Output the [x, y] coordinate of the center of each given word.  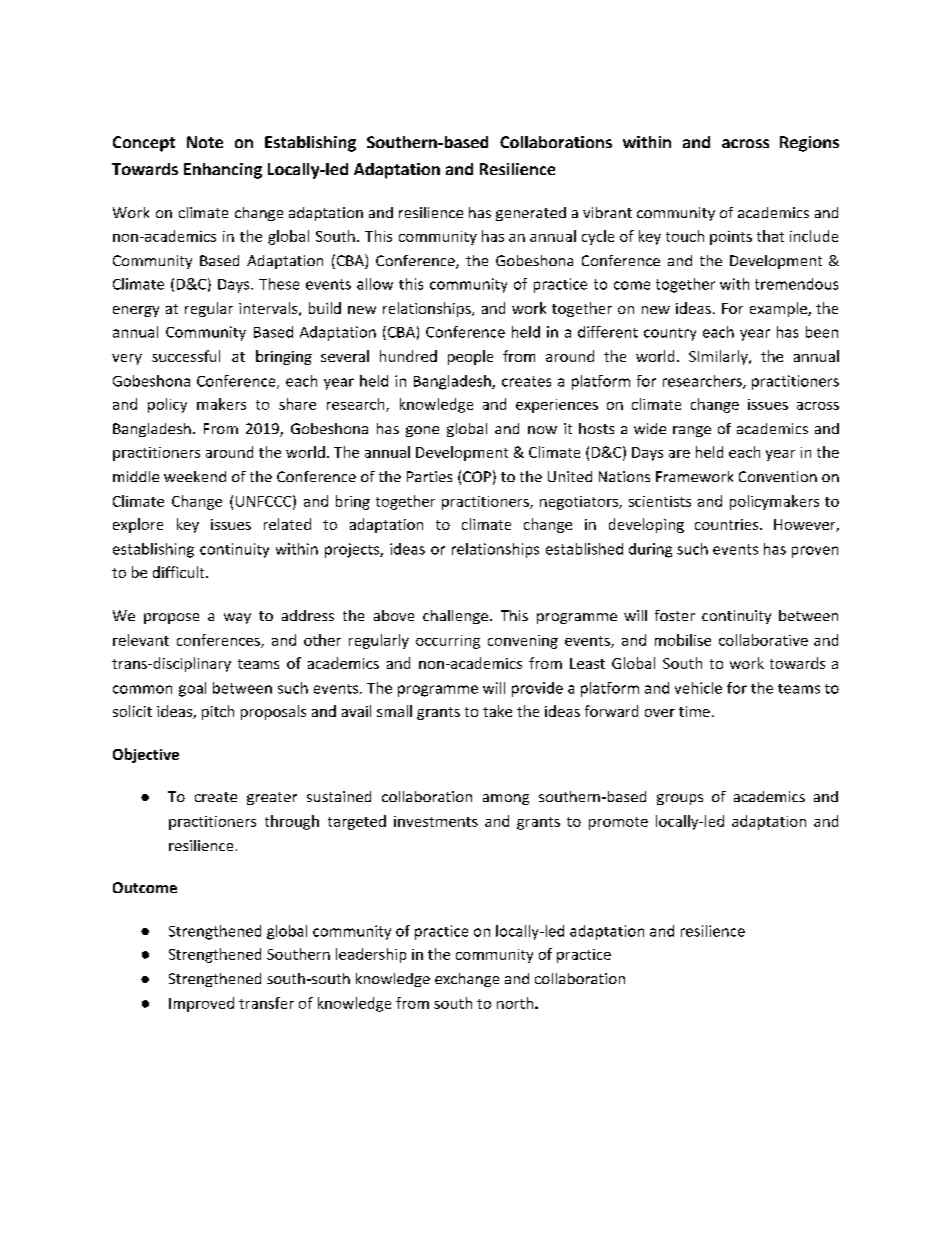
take [497, 711]
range [692, 431]
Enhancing [223, 171]
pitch [218, 712]
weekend [195, 476]
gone [422, 431]
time [694, 711]
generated [531, 214]
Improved [201, 1004]
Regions [809, 144]
